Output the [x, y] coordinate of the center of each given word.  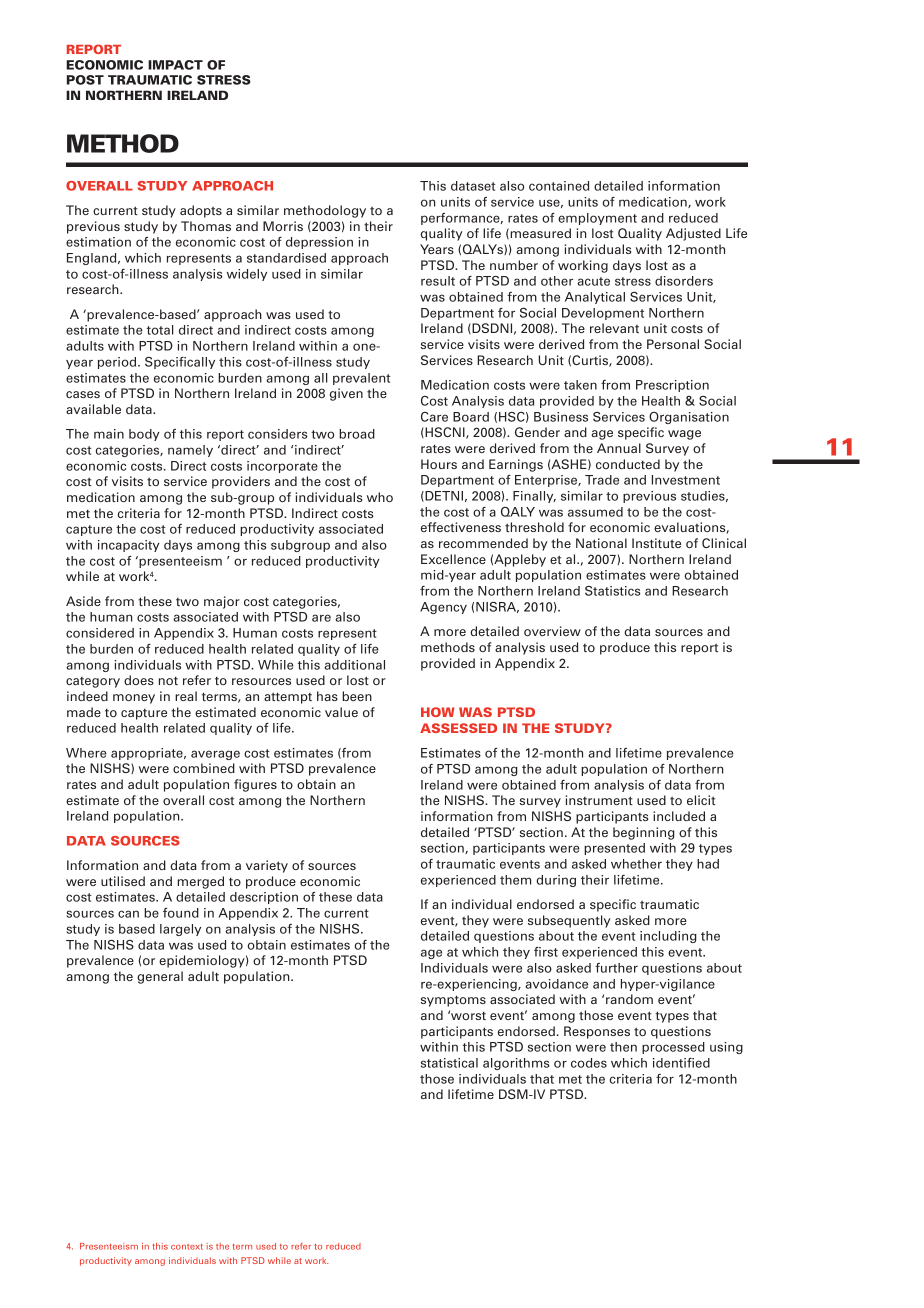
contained [559, 186]
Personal [673, 344]
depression [319, 243]
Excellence [453, 559]
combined [204, 768]
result [438, 281]
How [437, 712]
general [160, 977]
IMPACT [175, 65]
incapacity [129, 546]
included [679, 816]
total [160, 330]
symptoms [453, 1001]
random [629, 999]
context [187, 1247]
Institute [656, 543]
